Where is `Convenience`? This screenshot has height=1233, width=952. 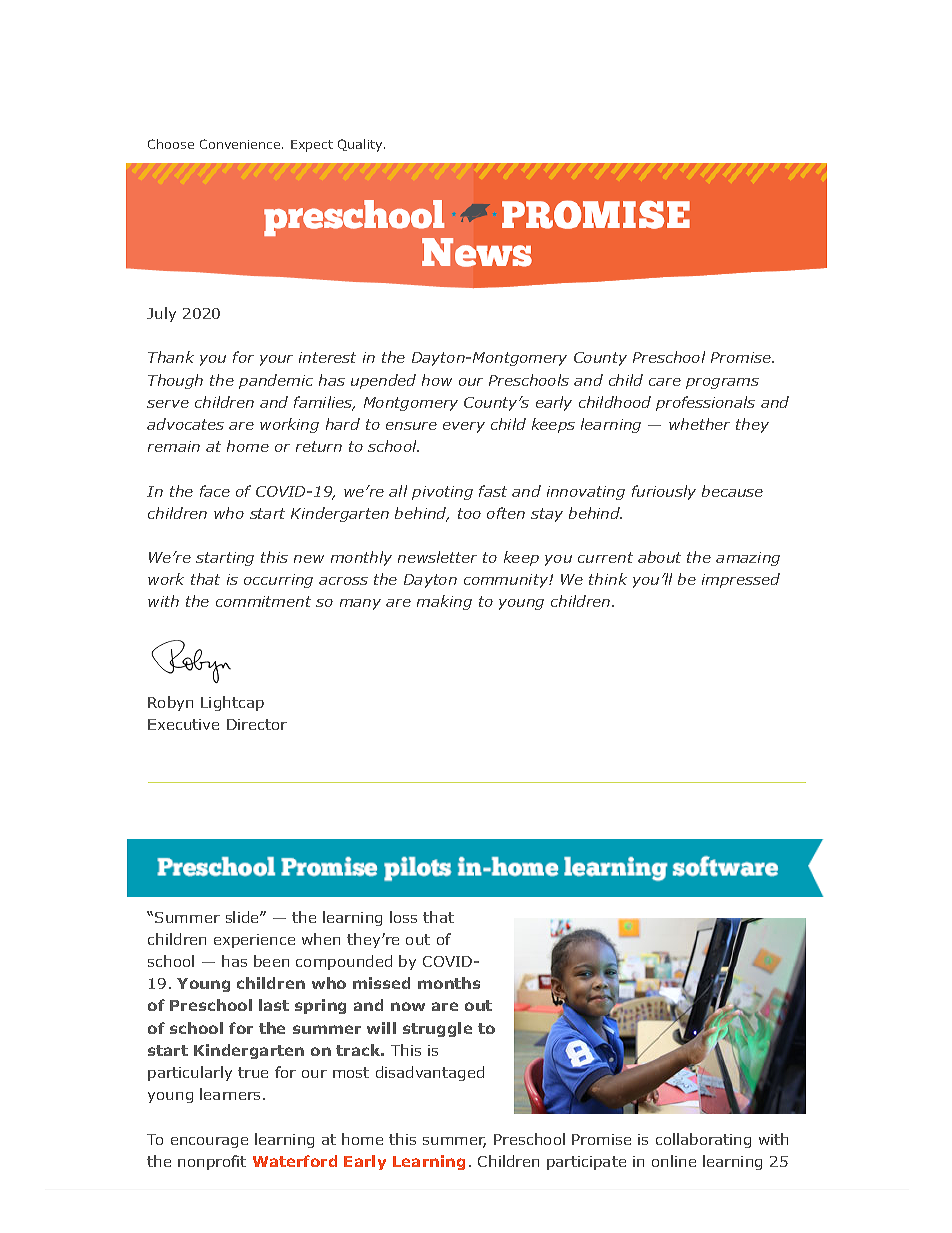
Convenience is located at coordinates (241, 144).
